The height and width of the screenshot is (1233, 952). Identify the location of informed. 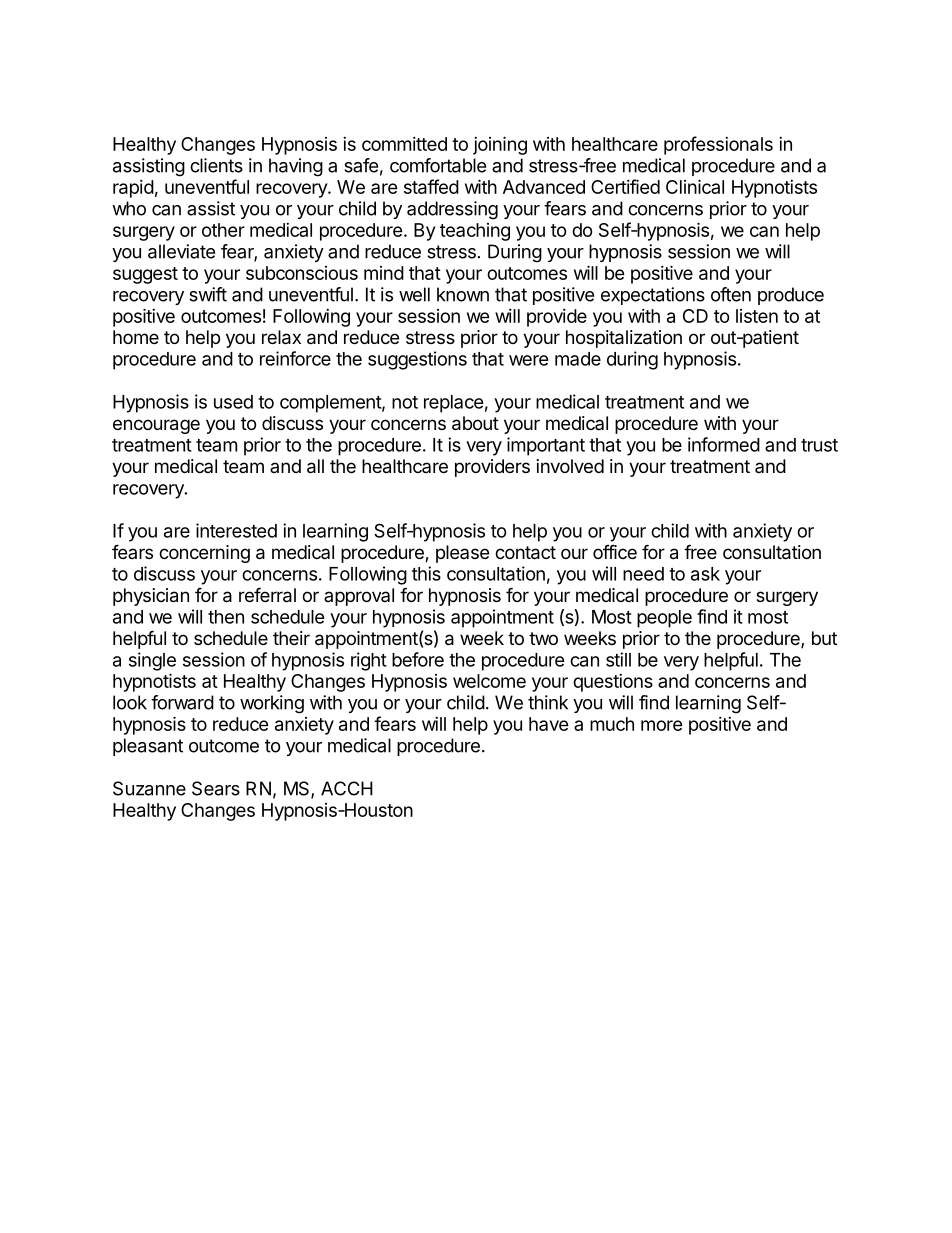
(724, 444).
